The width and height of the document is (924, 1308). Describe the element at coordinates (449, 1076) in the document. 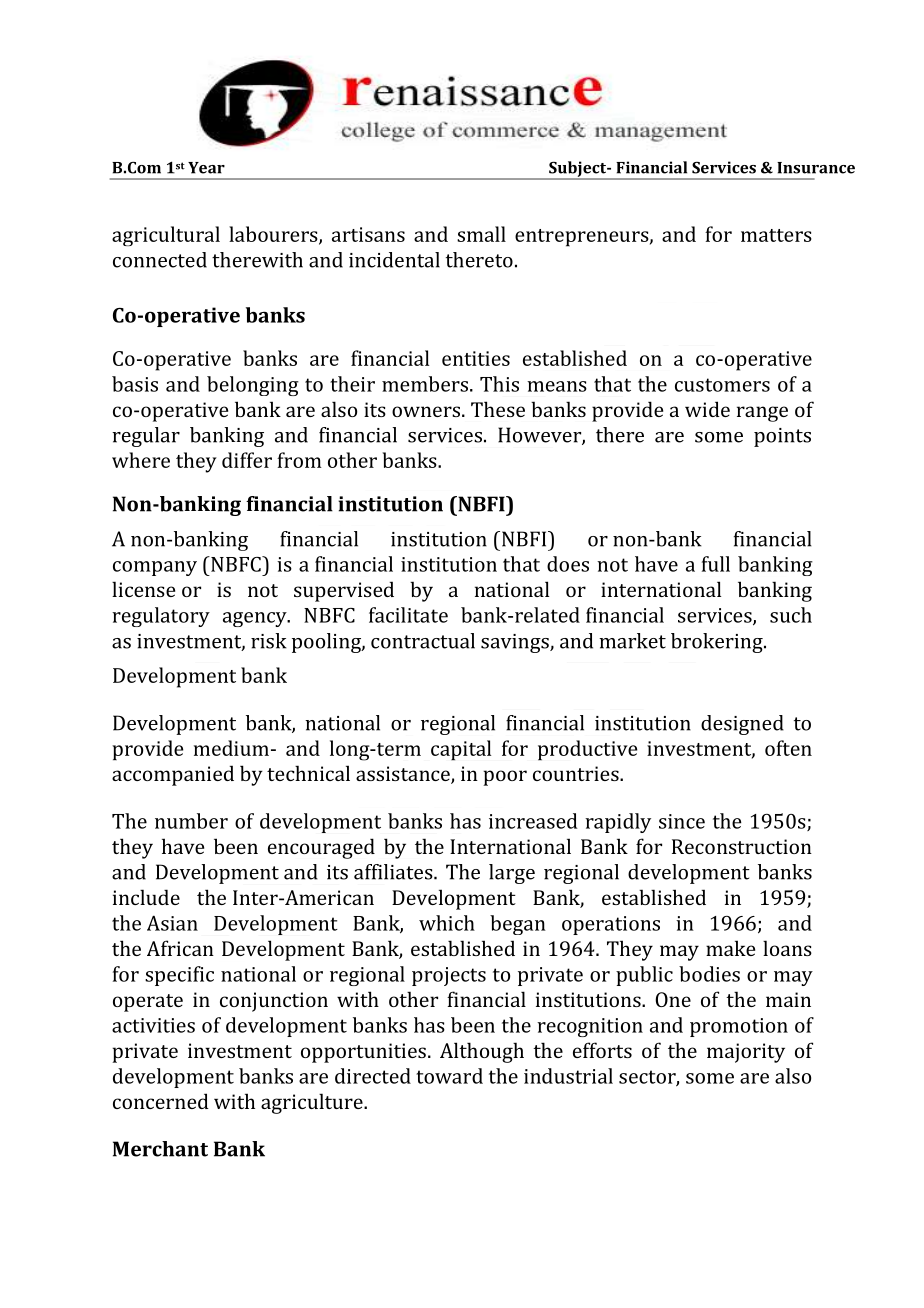

I see `toward` at that location.
